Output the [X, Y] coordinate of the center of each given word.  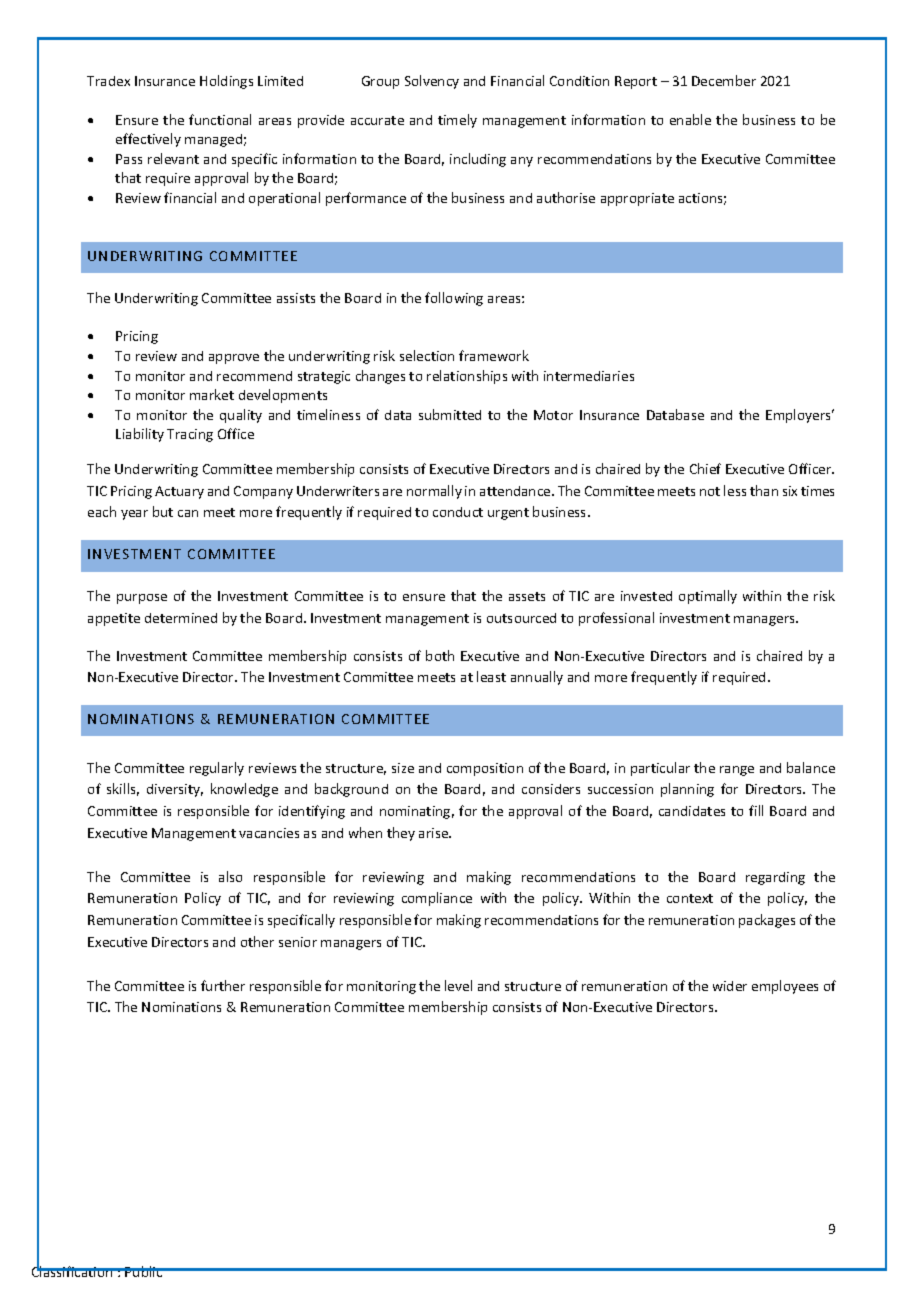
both [440, 655]
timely [457, 121]
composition [485, 769]
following [454, 299]
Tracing [190, 435]
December [724, 80]
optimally [708, 597]
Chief [705, 468]
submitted [450, 414]
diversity [175, 790]
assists [296, 298]
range [737, 771]
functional [220, 119]
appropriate [637, 199]
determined [181, 618]
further [223, 985]
